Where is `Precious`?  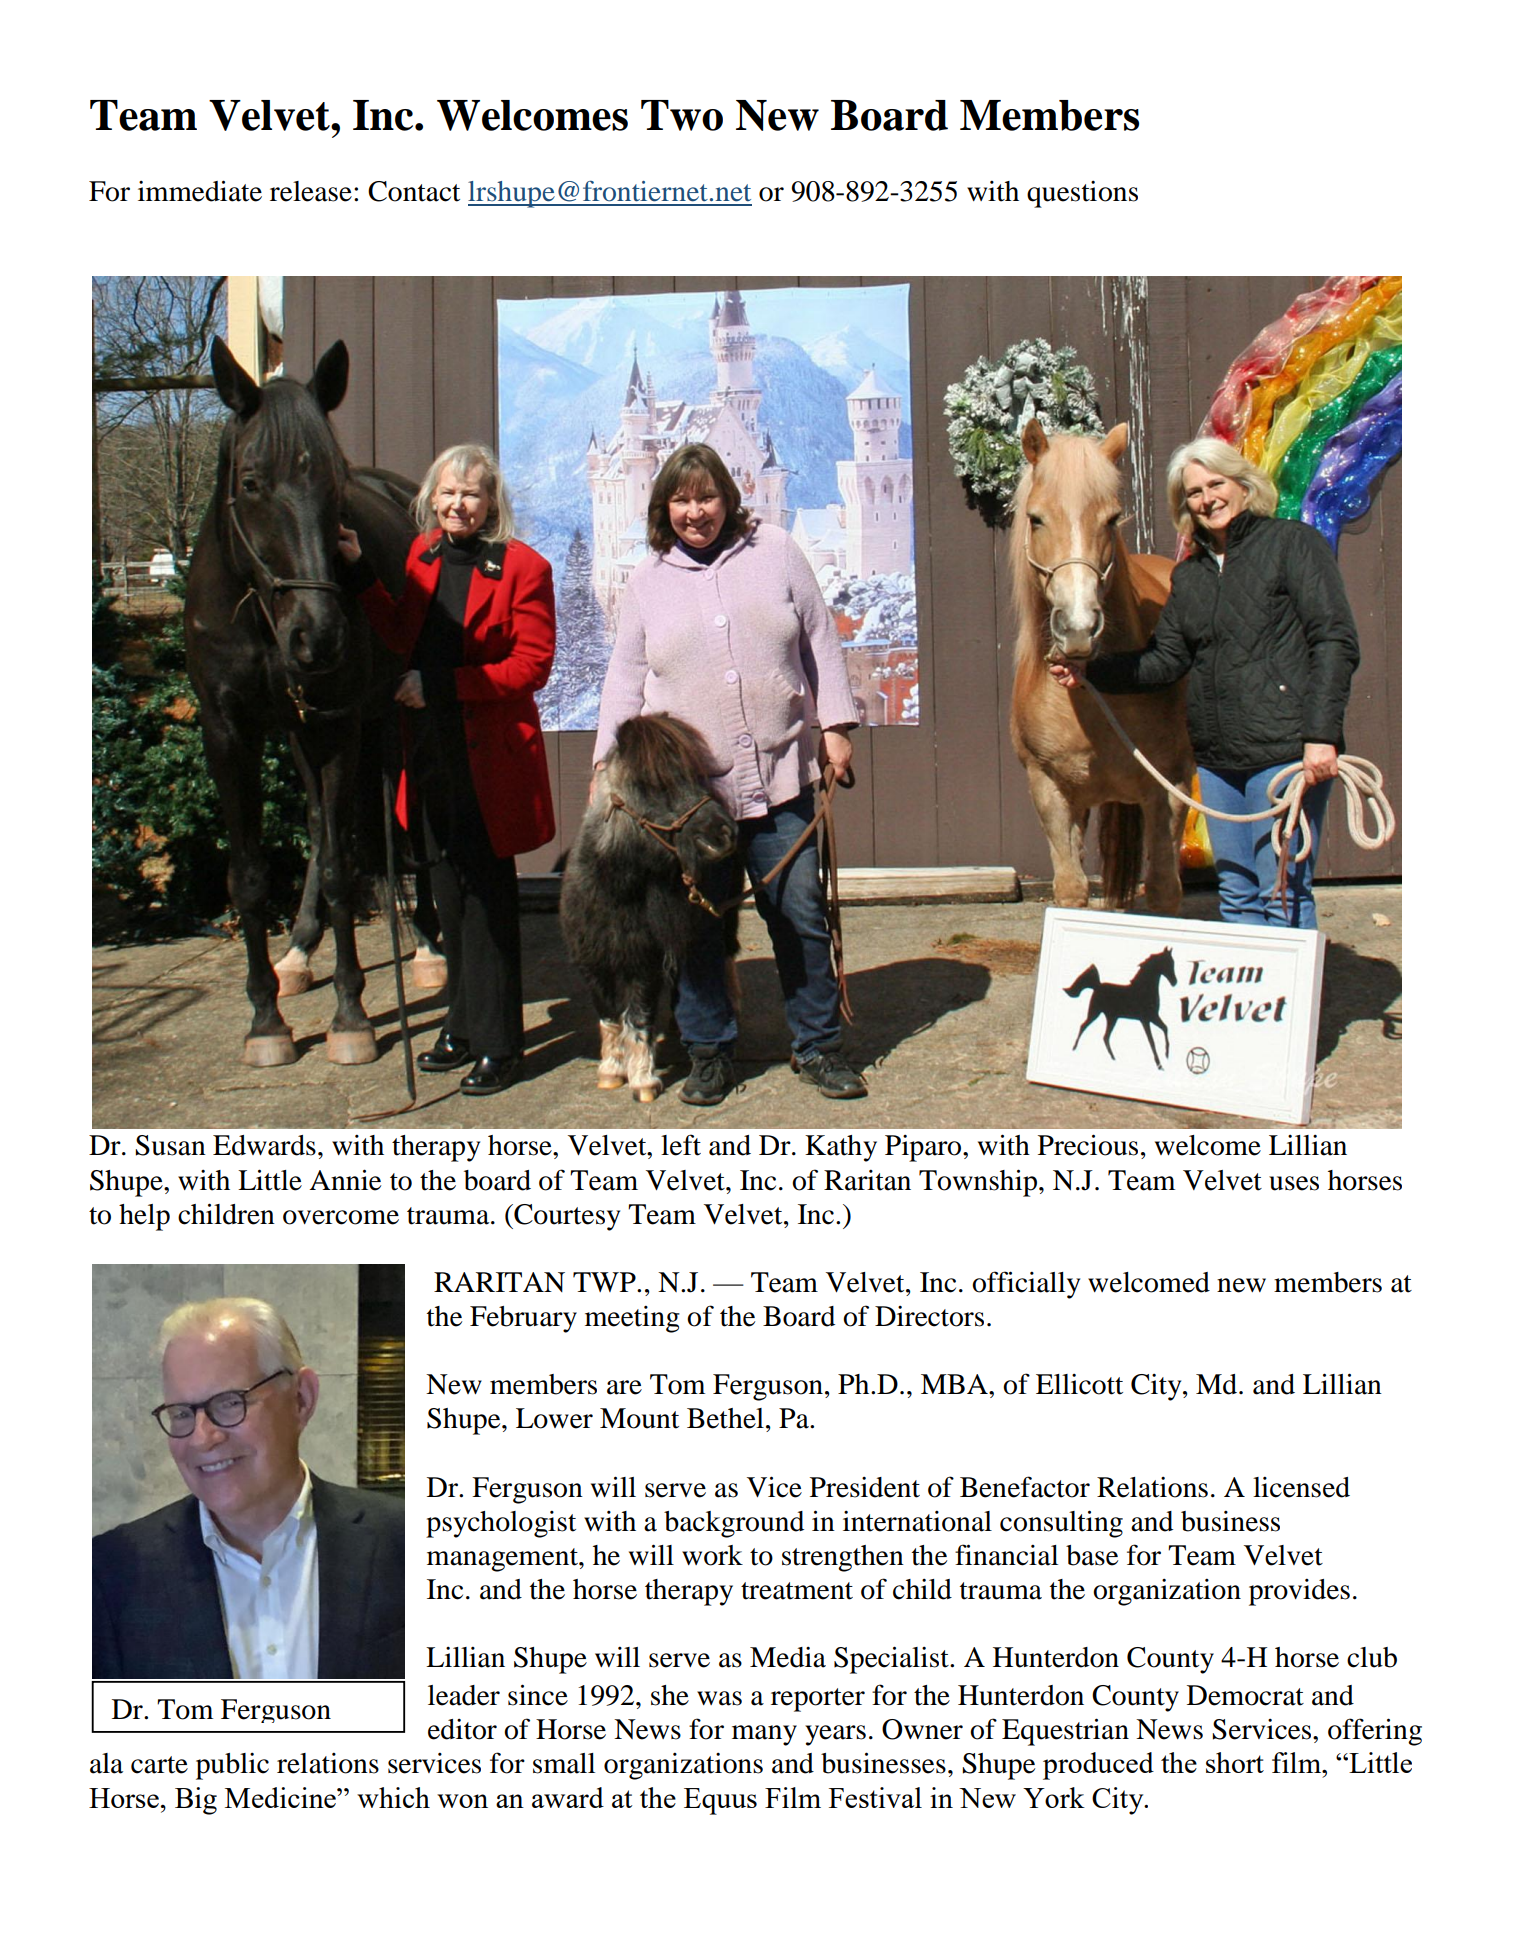 Precious is located at coordinates (1088, 1145).
